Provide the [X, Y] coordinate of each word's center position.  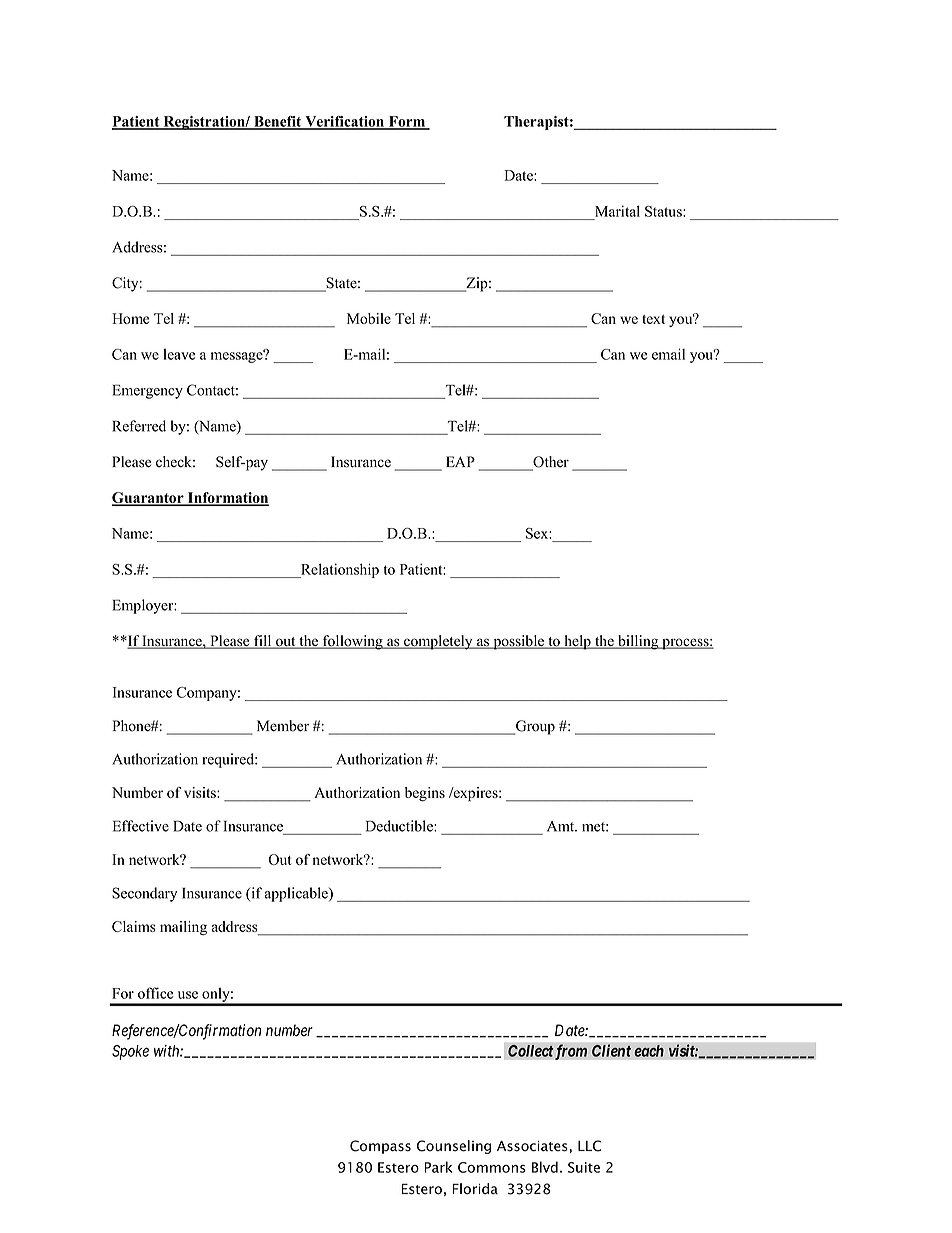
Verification [345, 122]
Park [438, 1167]
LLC [589, 1146]
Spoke [130, 1052]
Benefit [278, 122]
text [653, 319]
